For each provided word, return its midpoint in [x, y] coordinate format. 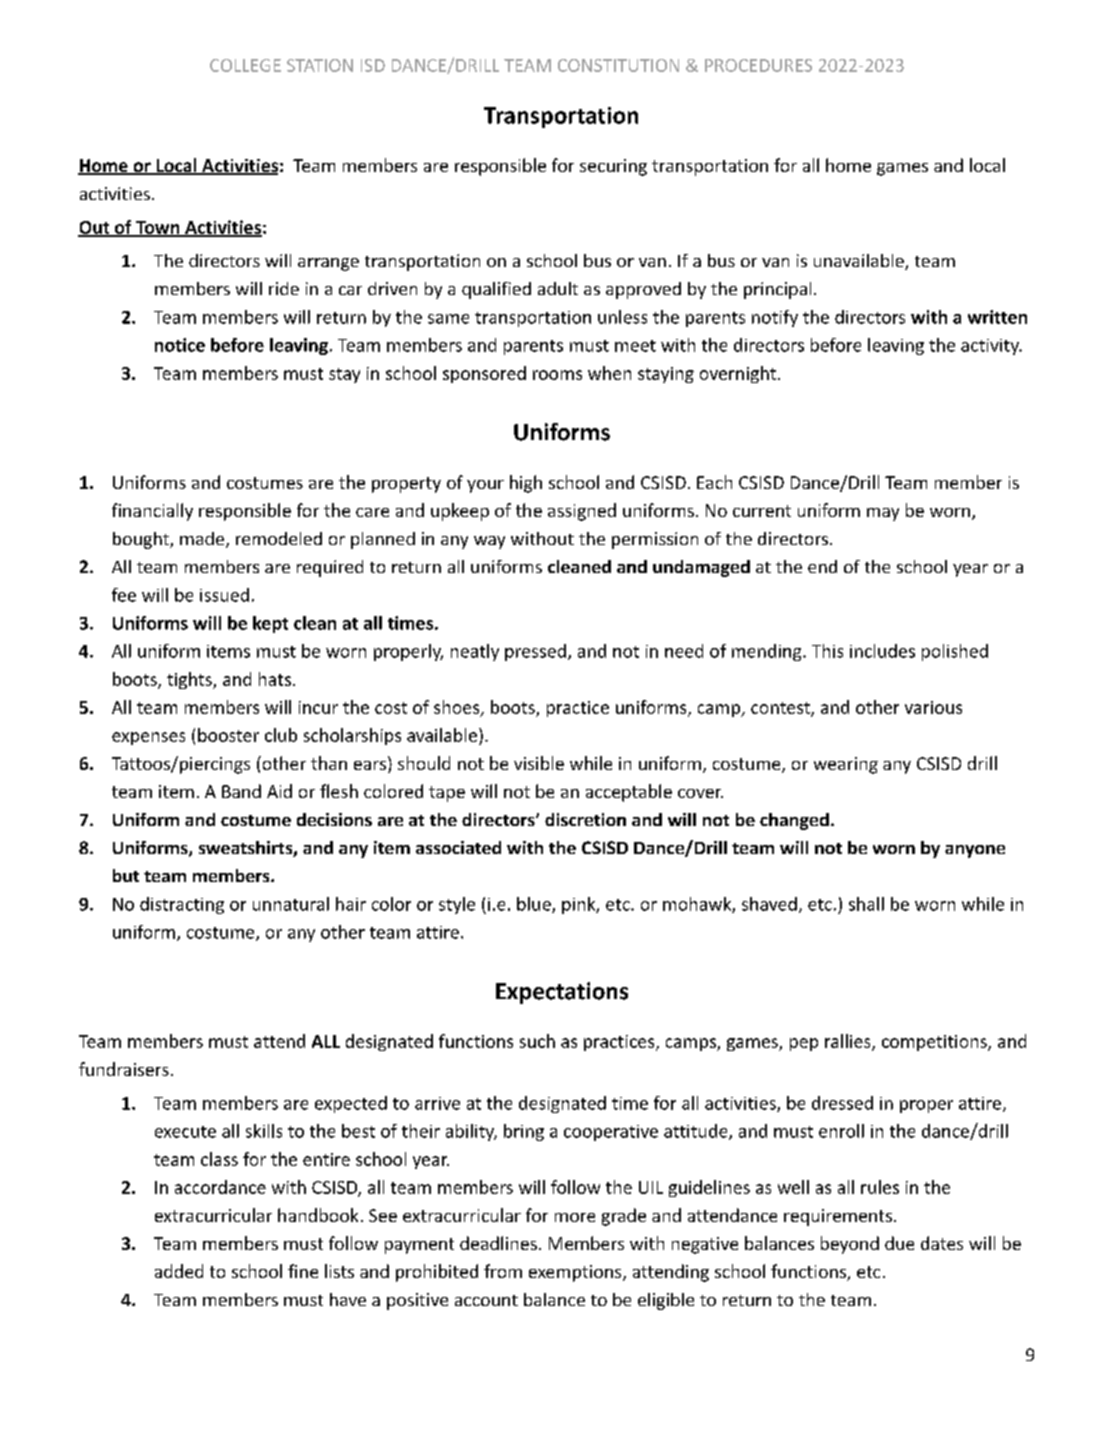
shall [866, 904]
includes [882, 651]
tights [190, 680]
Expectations [562, 993]
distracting [182, 905]
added [179, 1271]
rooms [557, 375]
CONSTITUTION [618, 65]
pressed [535, 652]
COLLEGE [245, 65]
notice [180, 345]
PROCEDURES [758, 65]
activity [991, 347]
